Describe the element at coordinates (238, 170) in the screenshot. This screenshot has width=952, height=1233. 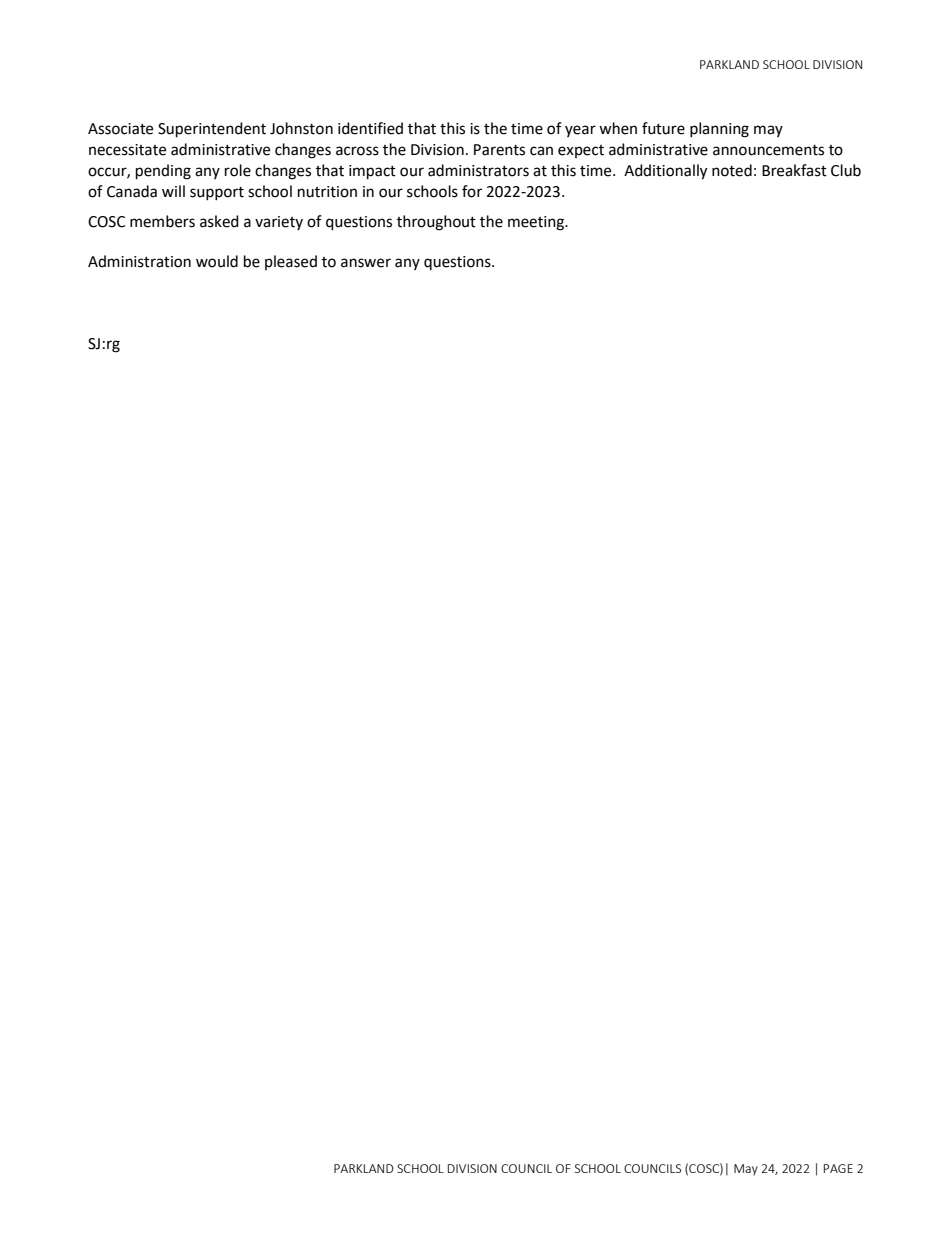
I see `role` at that location.
